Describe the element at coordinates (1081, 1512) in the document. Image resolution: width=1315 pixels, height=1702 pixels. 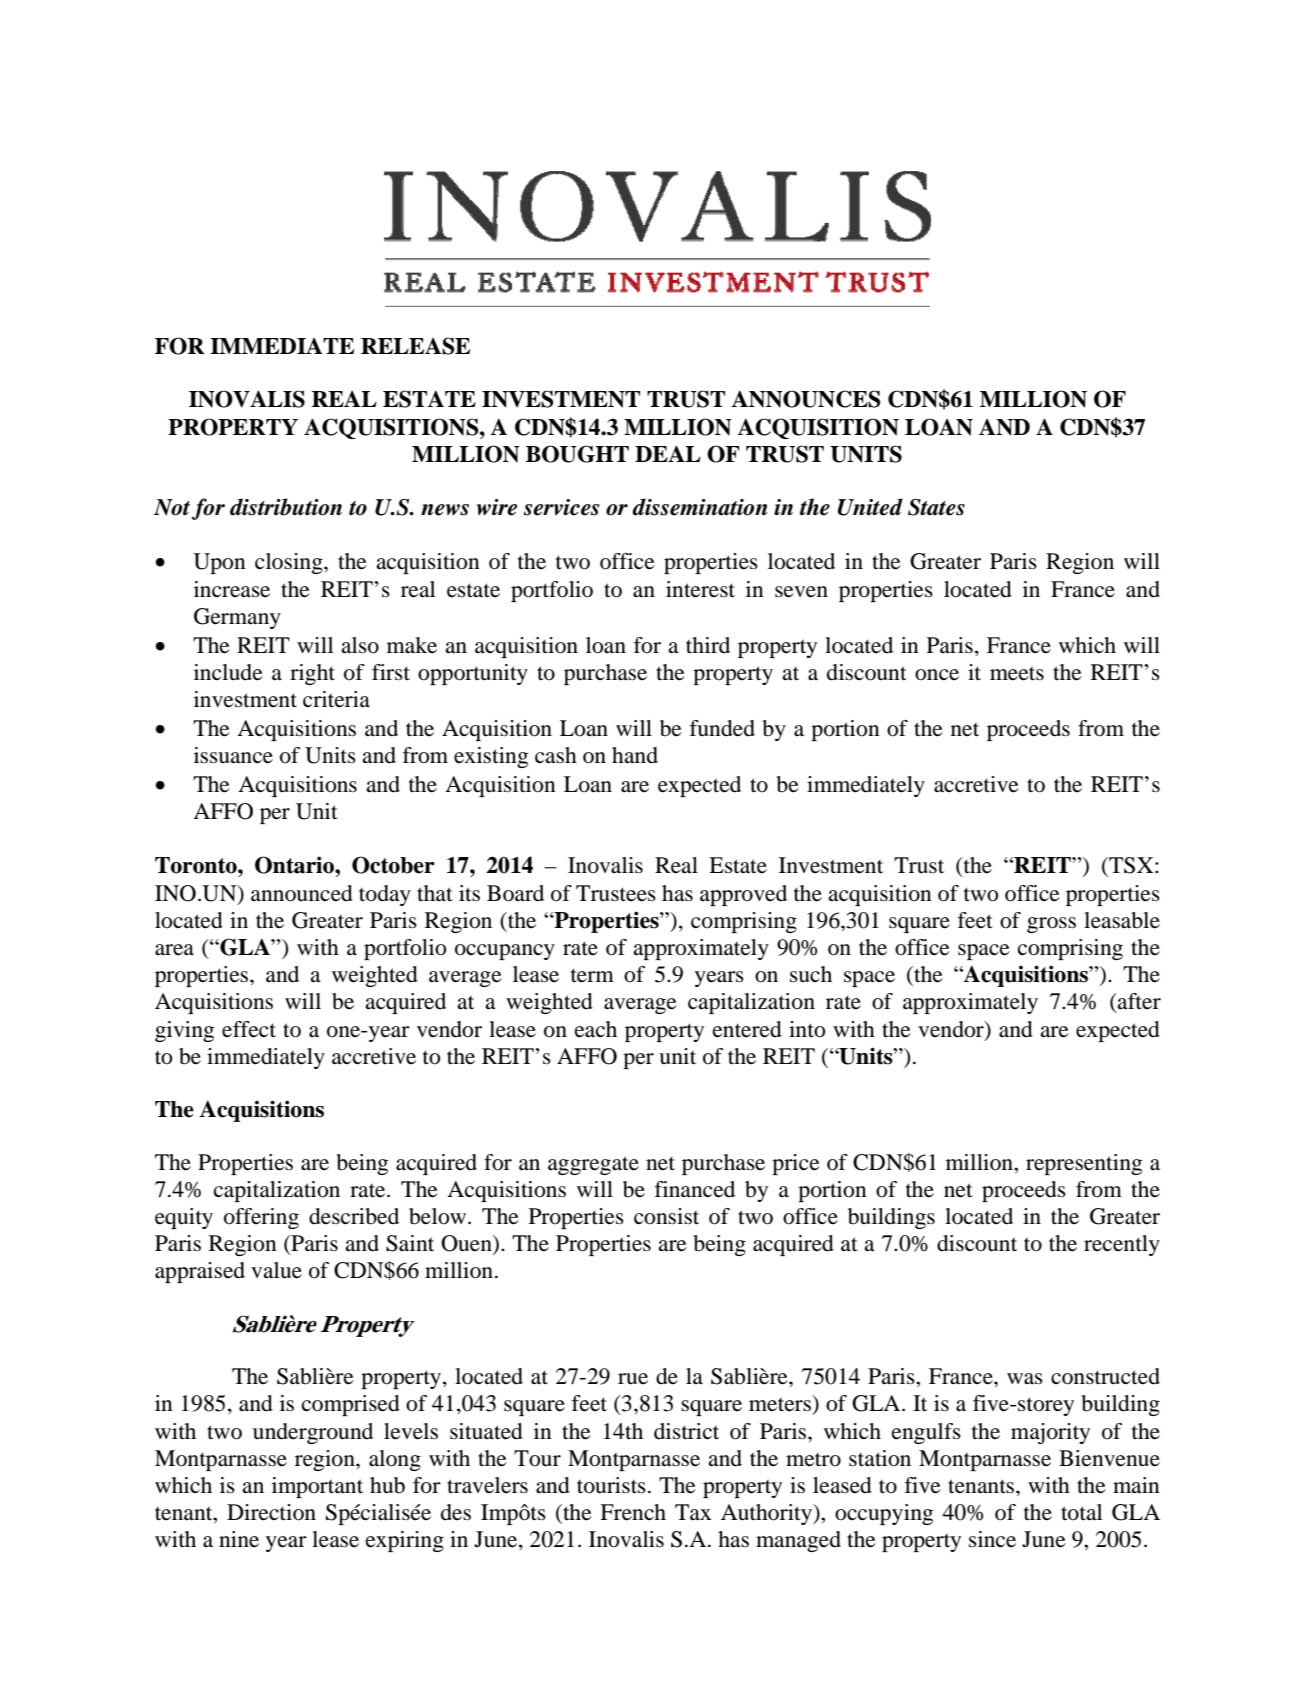
I see `total` at that location.
